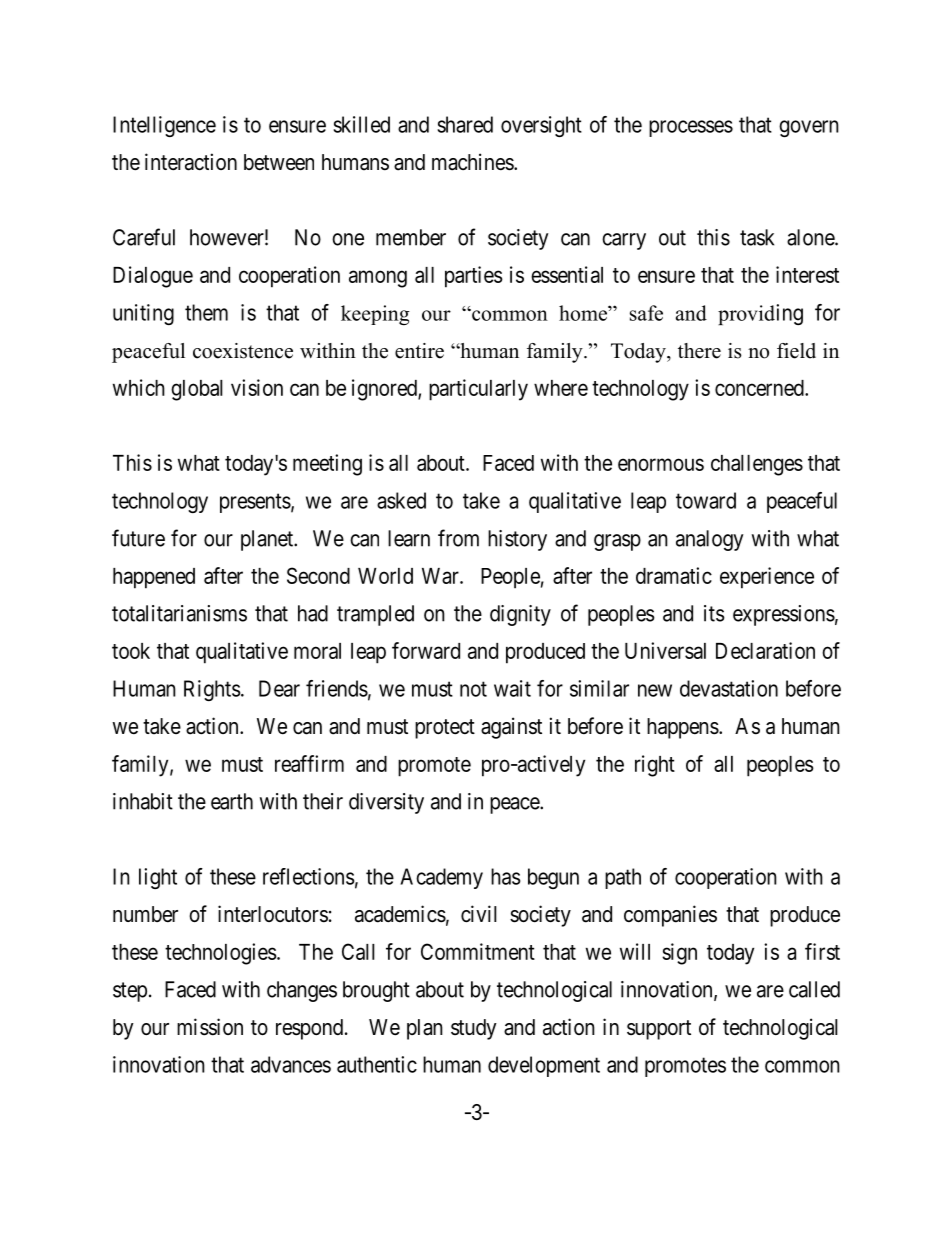  I want to click on shared, so click(465, 124).
